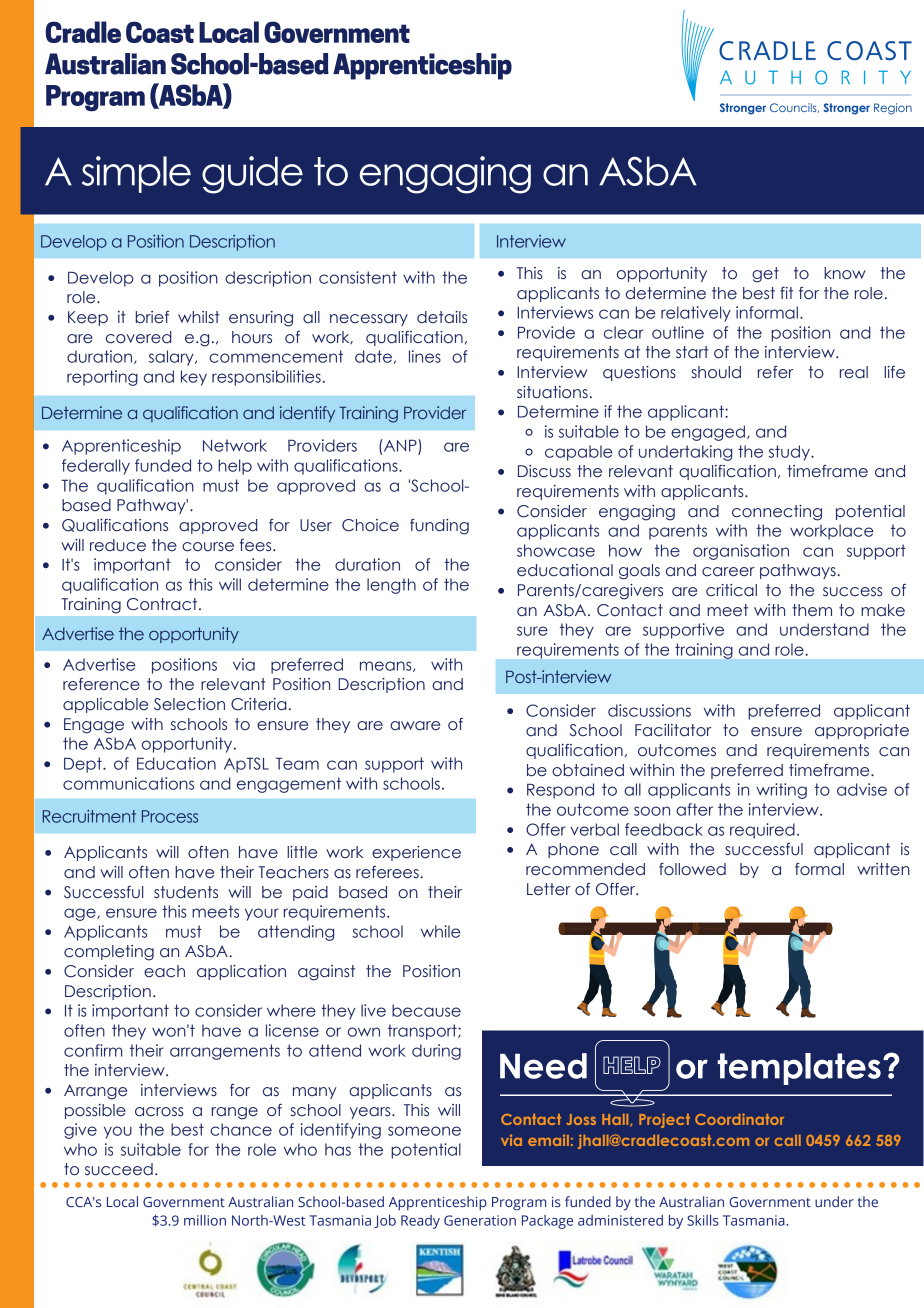  I want to click on simple, so click(136, 174).
